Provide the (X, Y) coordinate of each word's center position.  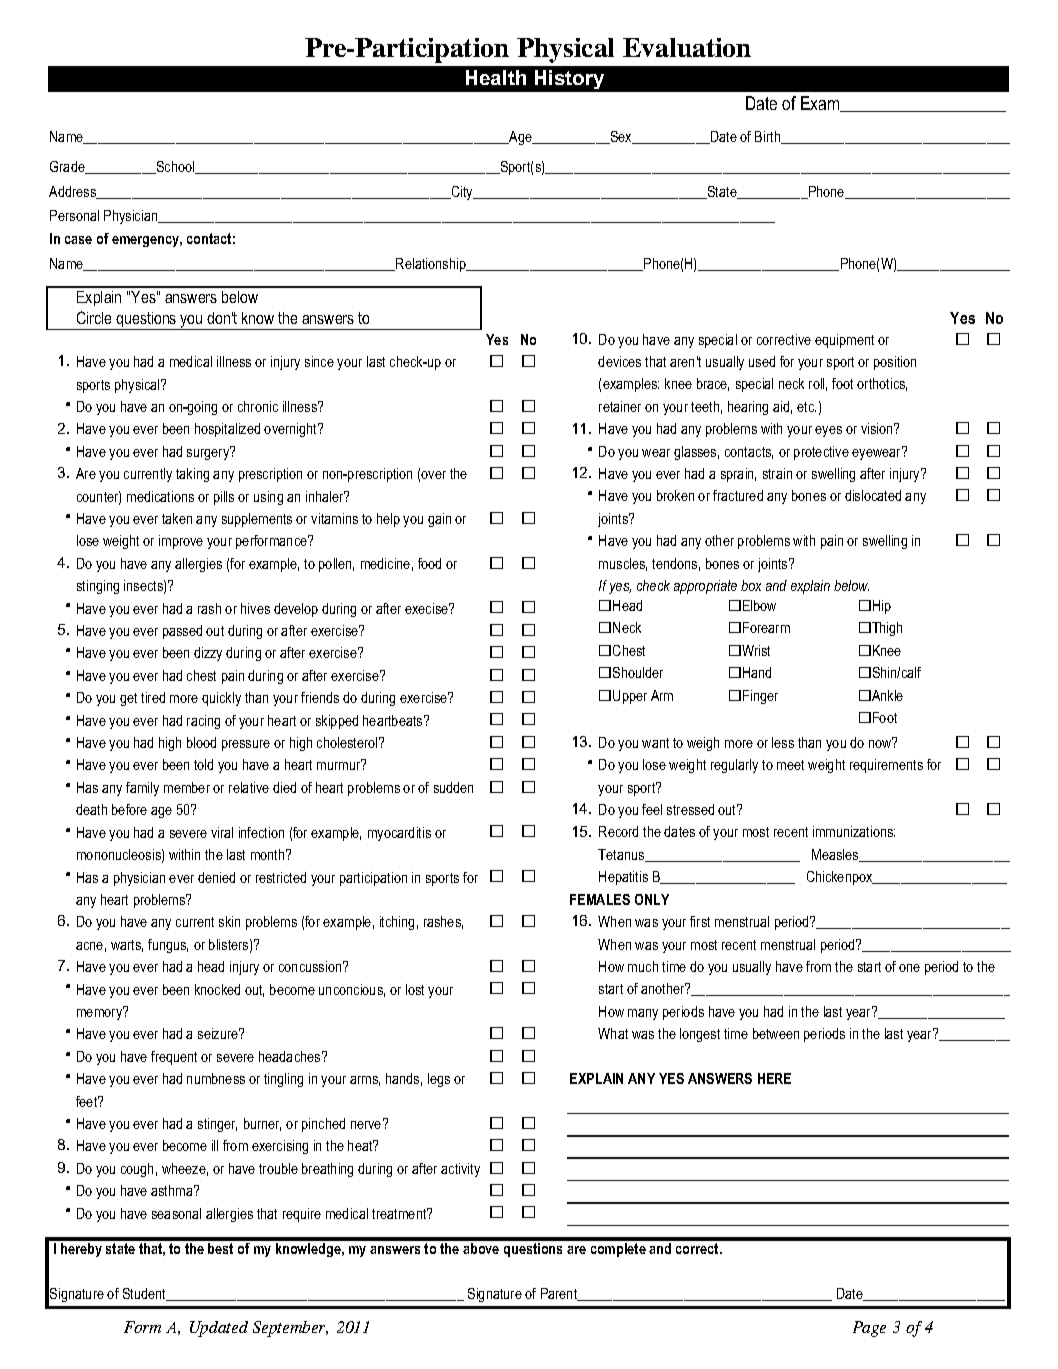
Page (869, 1329)
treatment (400, 1213)
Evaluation (687, 47)
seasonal (176, 1213)
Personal (74, 215)
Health (496, 77)
